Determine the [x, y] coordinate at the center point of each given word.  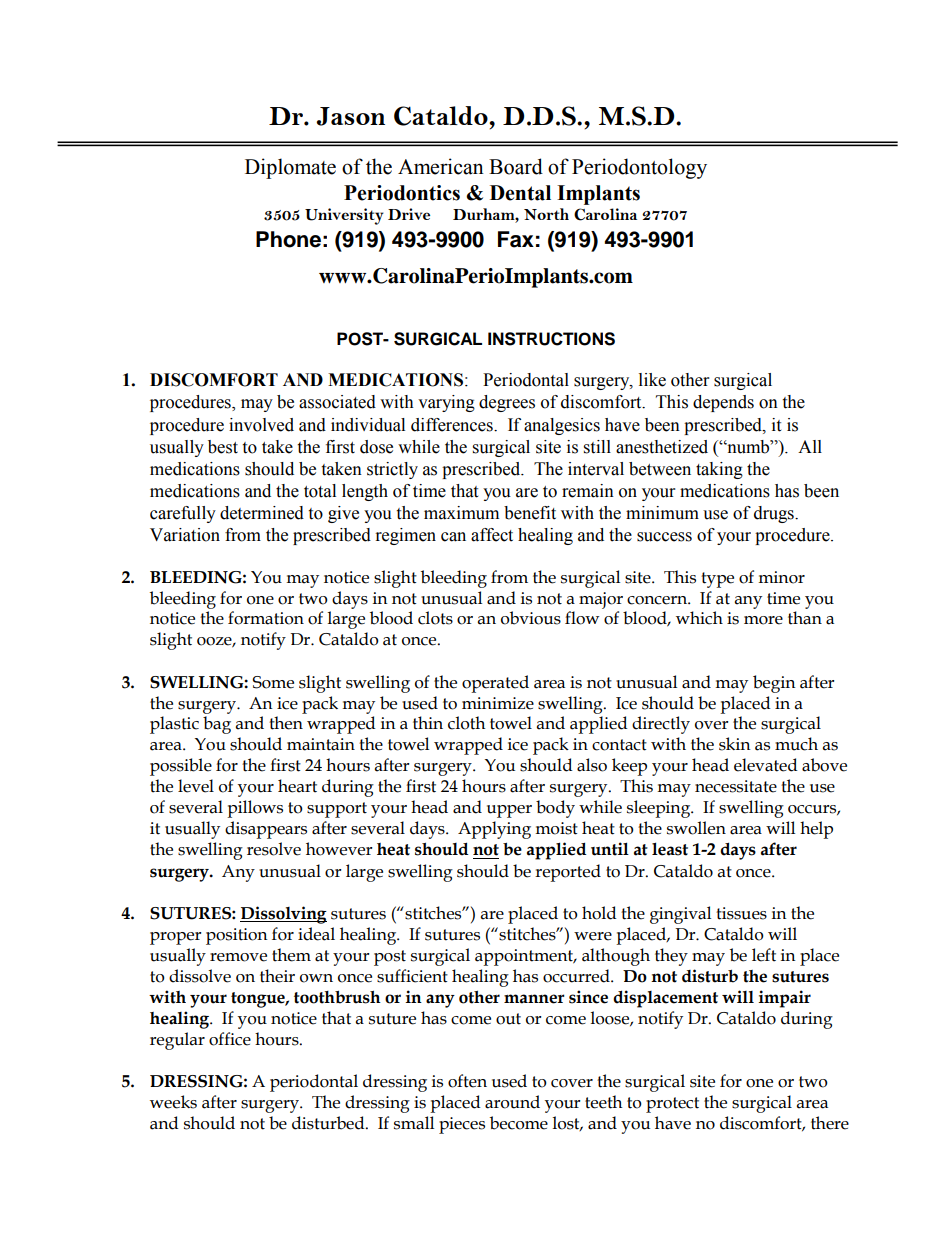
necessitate [736, 786]
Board [516, 166]
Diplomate [290, 168]
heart [297, 786]
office [230, 1039]
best [223, 447]
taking [719, 470]
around [512, 1102]
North [546, 214]
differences [453, 425]
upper [509, 811]
